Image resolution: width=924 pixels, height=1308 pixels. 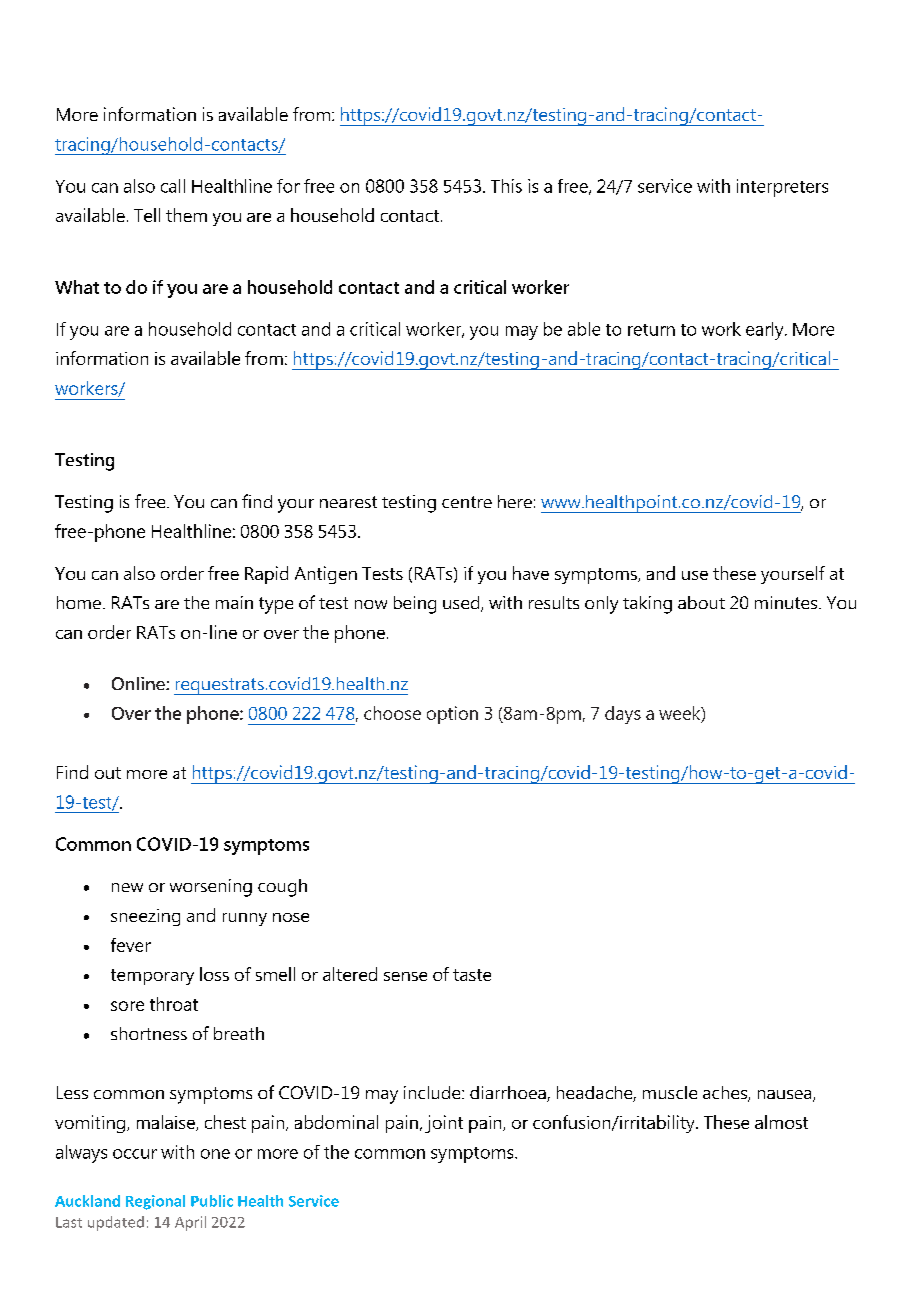 What do you see at coordinates (506, 186) in the screenshot?
I see `This` at bounding box center [506, 186].
